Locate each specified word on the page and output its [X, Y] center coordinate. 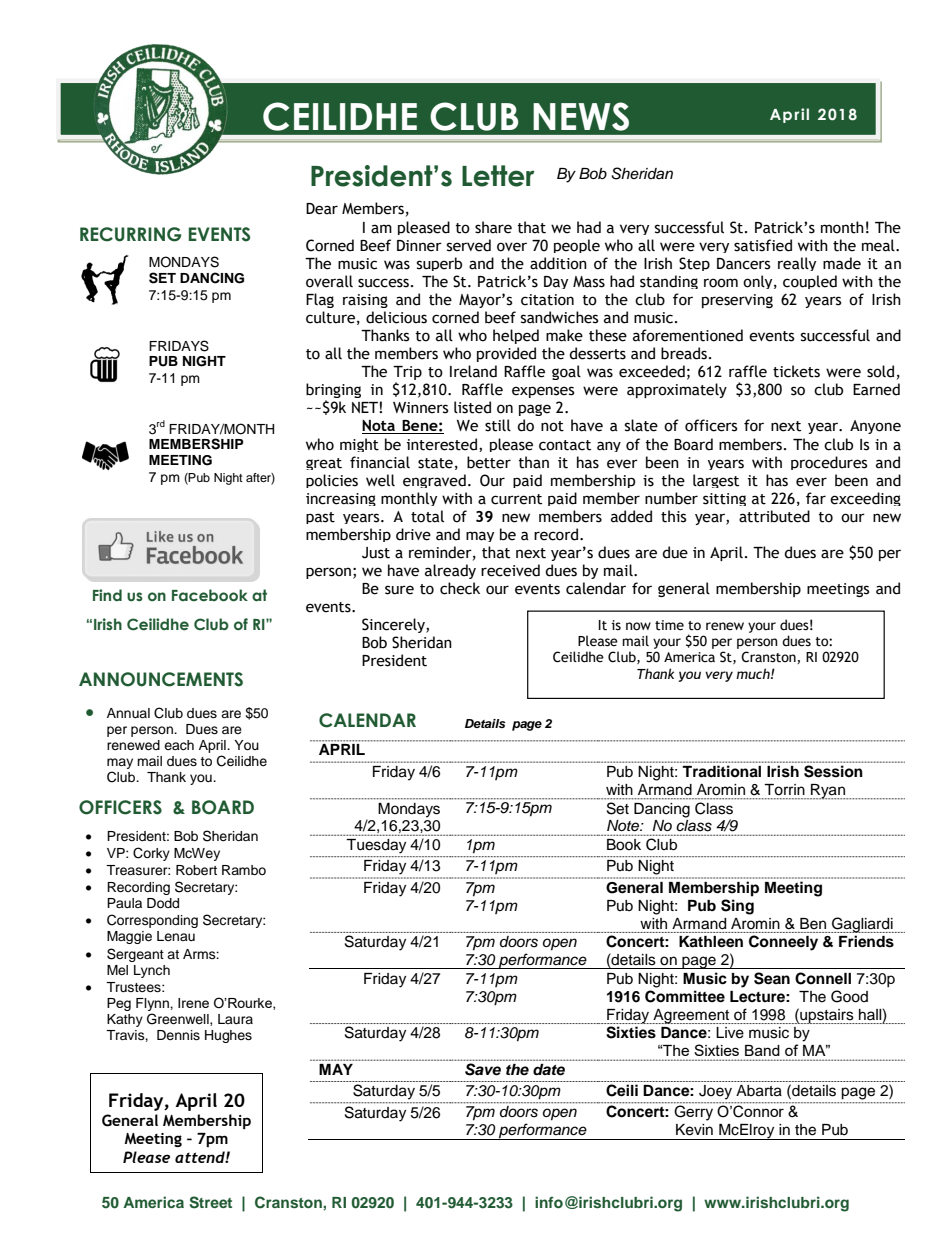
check [460, 588]
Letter [498, 176]
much [754, 673]
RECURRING [131, 234]
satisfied [763, 245]
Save [483, 1069]
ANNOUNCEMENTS [161, 679]
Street [210, 1202]
